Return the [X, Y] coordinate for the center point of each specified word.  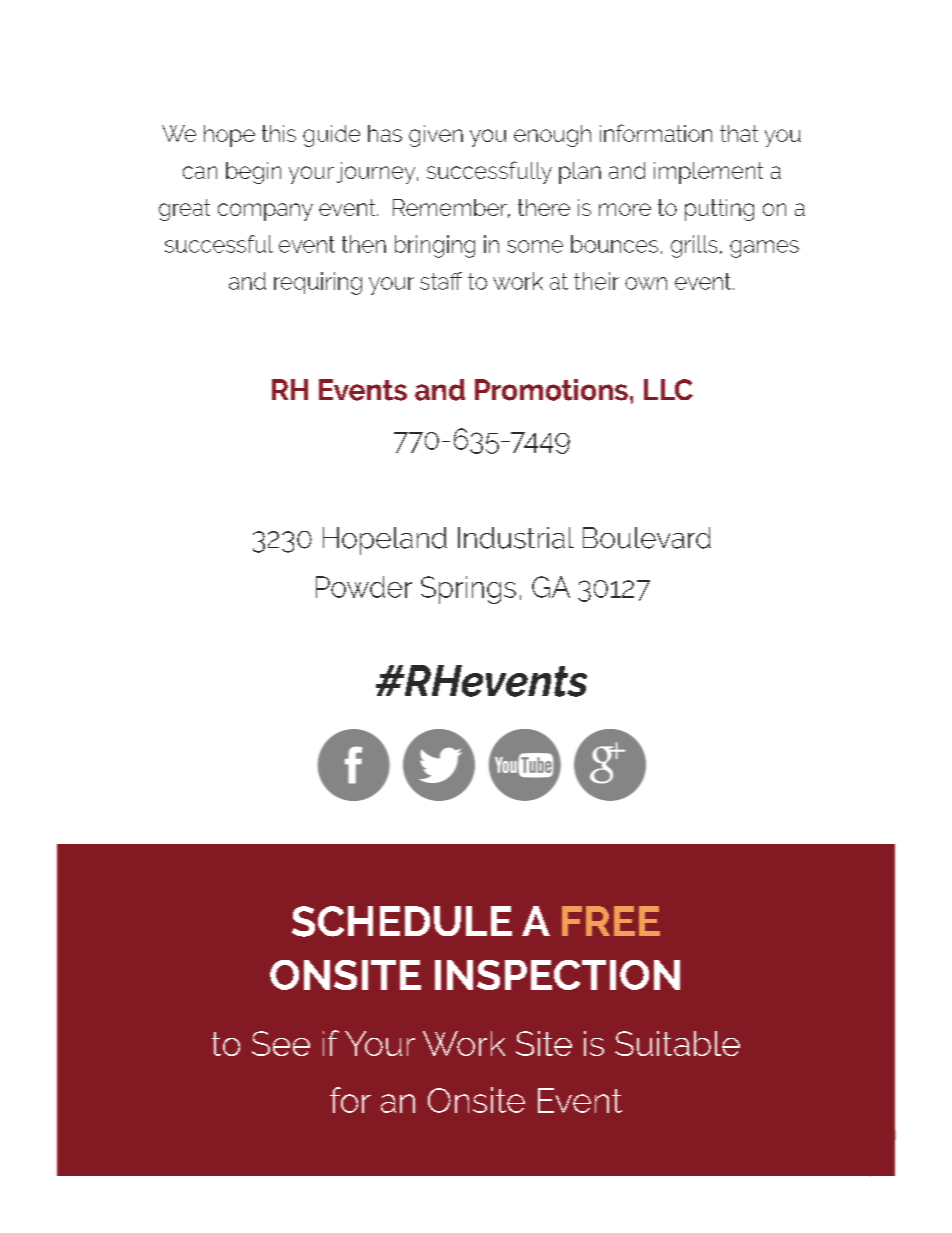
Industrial [516, 538]
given [436, 136]
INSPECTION [557, 975]
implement [708, 173]
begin [253, 173]
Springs [468, 590]
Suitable [677, 1043]
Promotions [551, 390]
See [281, 1043]
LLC [668, 389]
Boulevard [647, 538]
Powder [364, 587]
